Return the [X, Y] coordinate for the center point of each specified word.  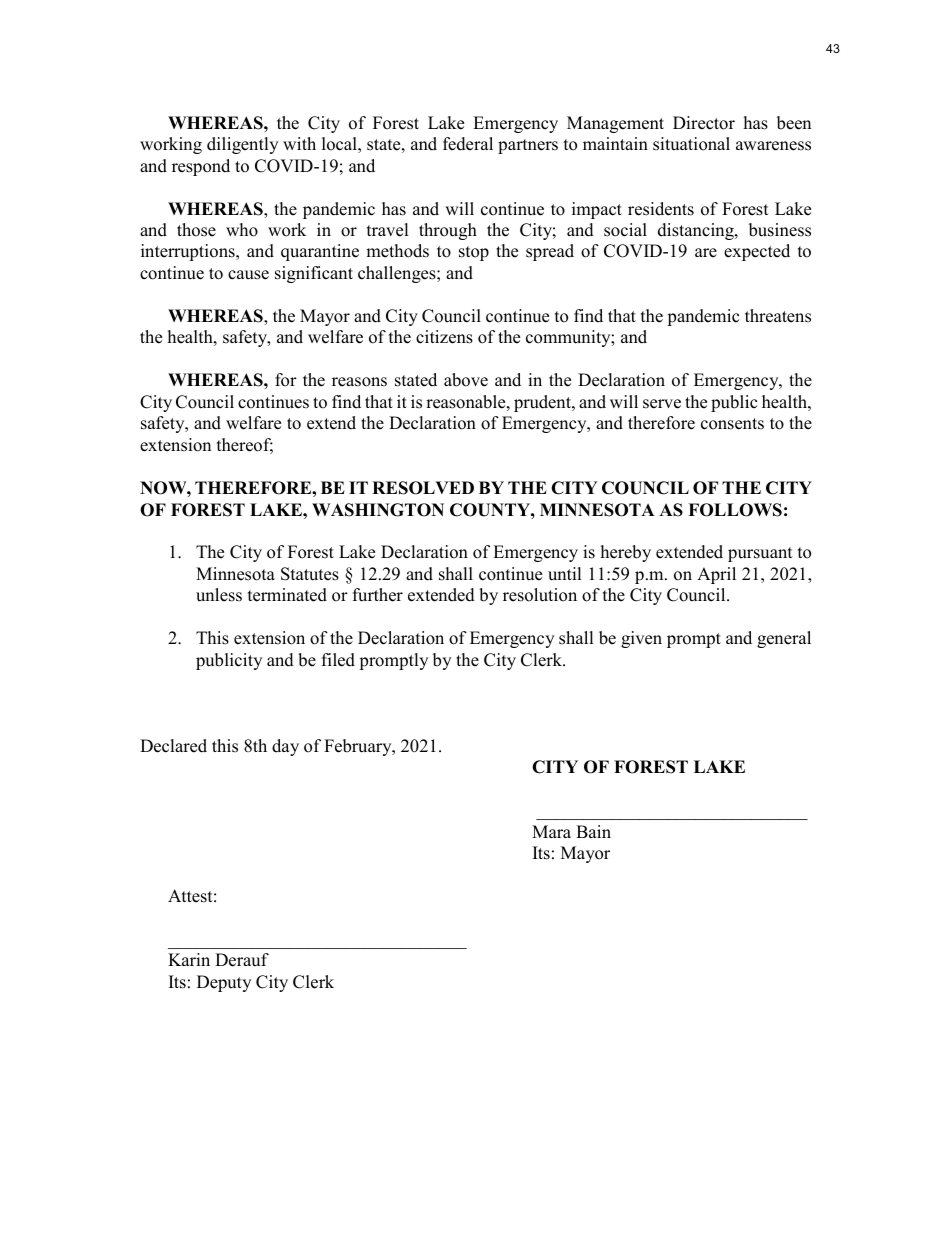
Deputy [224, 983]
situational [691, 144]
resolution [540, 595]
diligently [242, 145]
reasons [359, 382]
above [466, 380]
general [784, 639]
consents [732, 424]
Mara [551, 831]
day [285, 747]
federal [468, 144]
